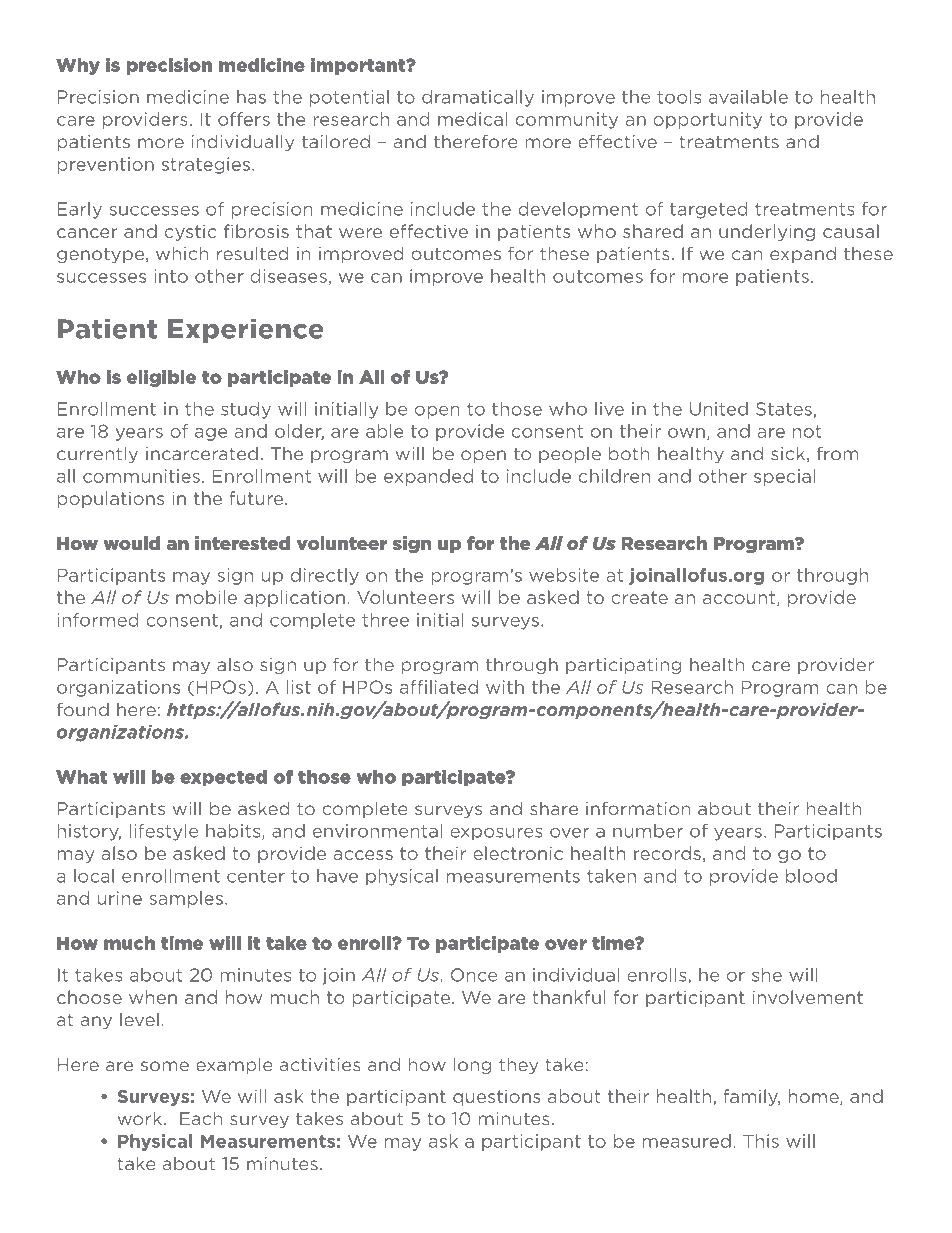 The image size is (952, 1233). I want to click on This, so click(761, 1141).
